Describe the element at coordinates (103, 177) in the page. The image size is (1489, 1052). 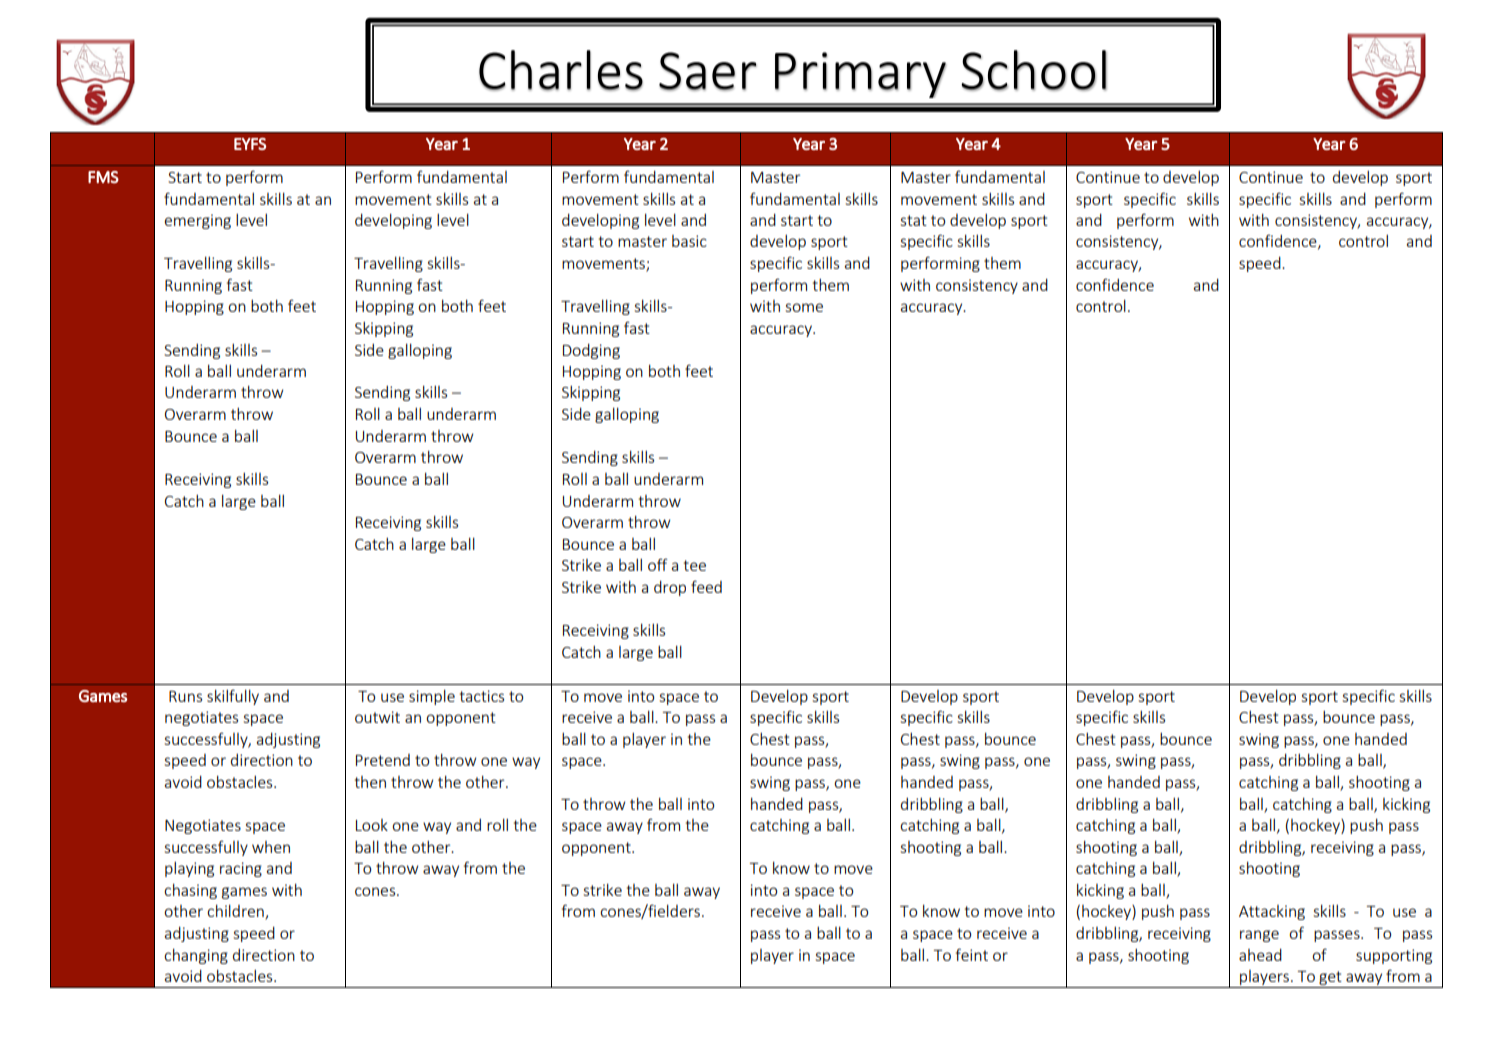
I see `FMS` at that location.
